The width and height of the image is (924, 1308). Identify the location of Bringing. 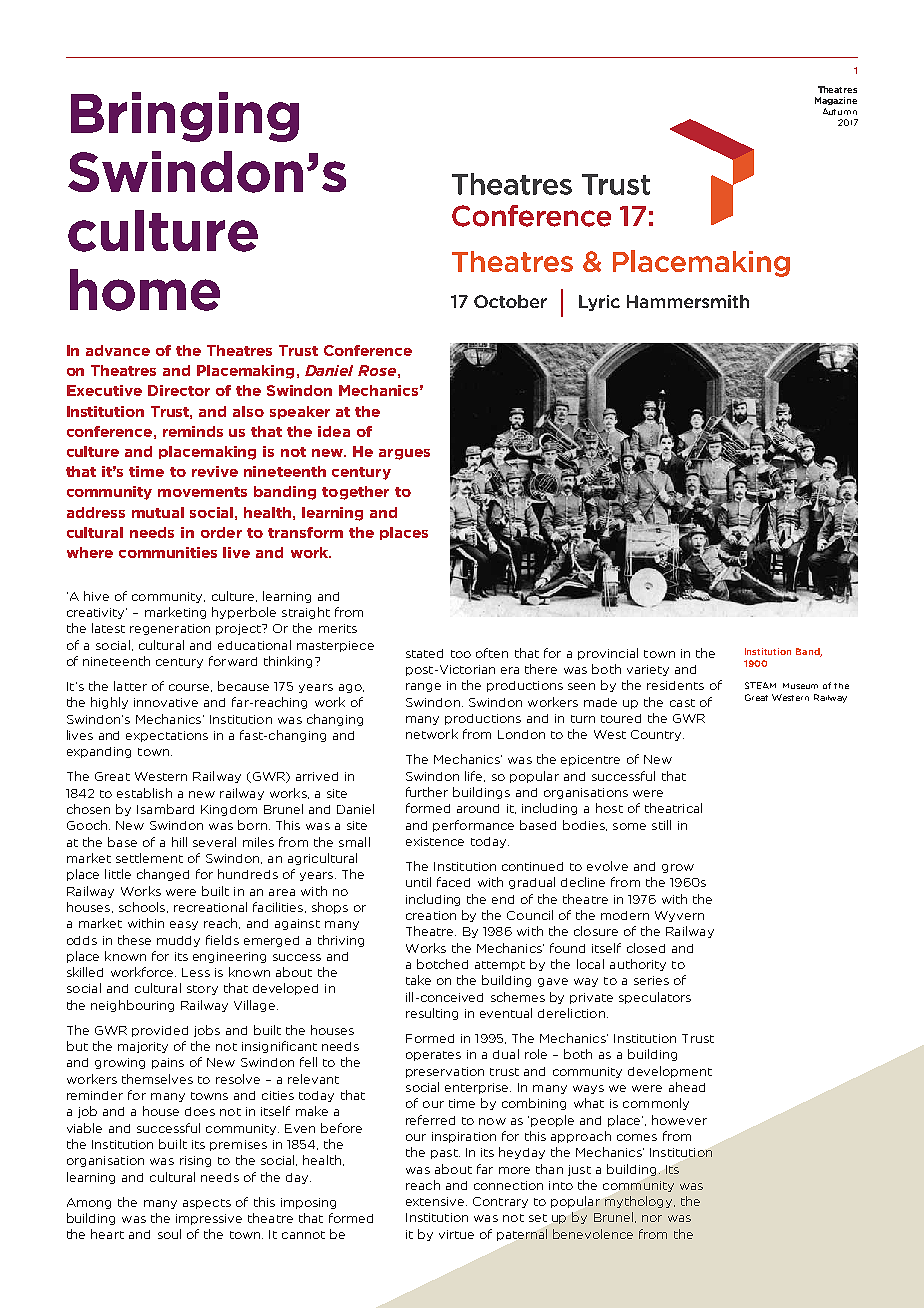
(185, 117).
